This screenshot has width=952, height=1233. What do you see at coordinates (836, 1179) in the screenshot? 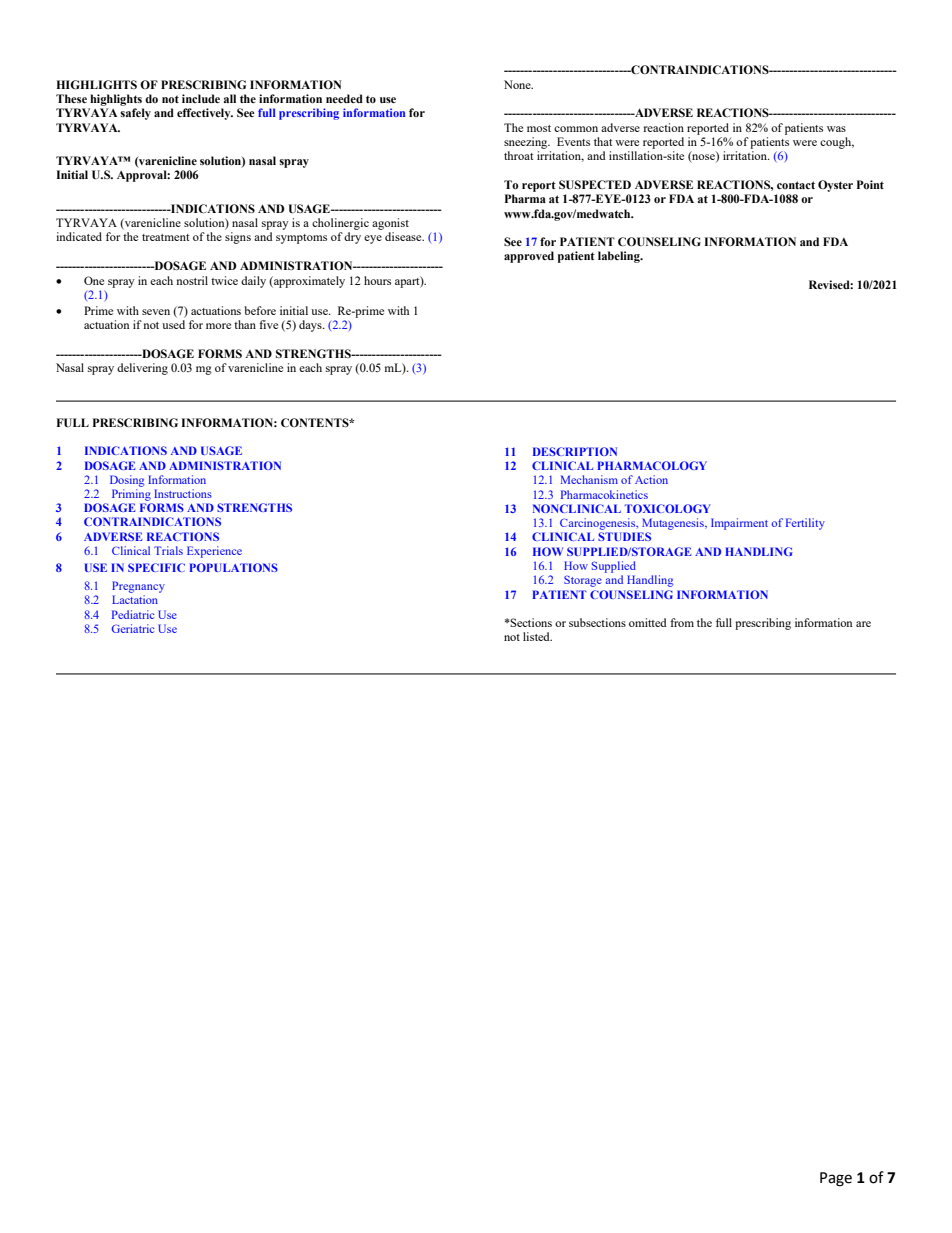
I see `Page` at bounding box center [836, 1179].
